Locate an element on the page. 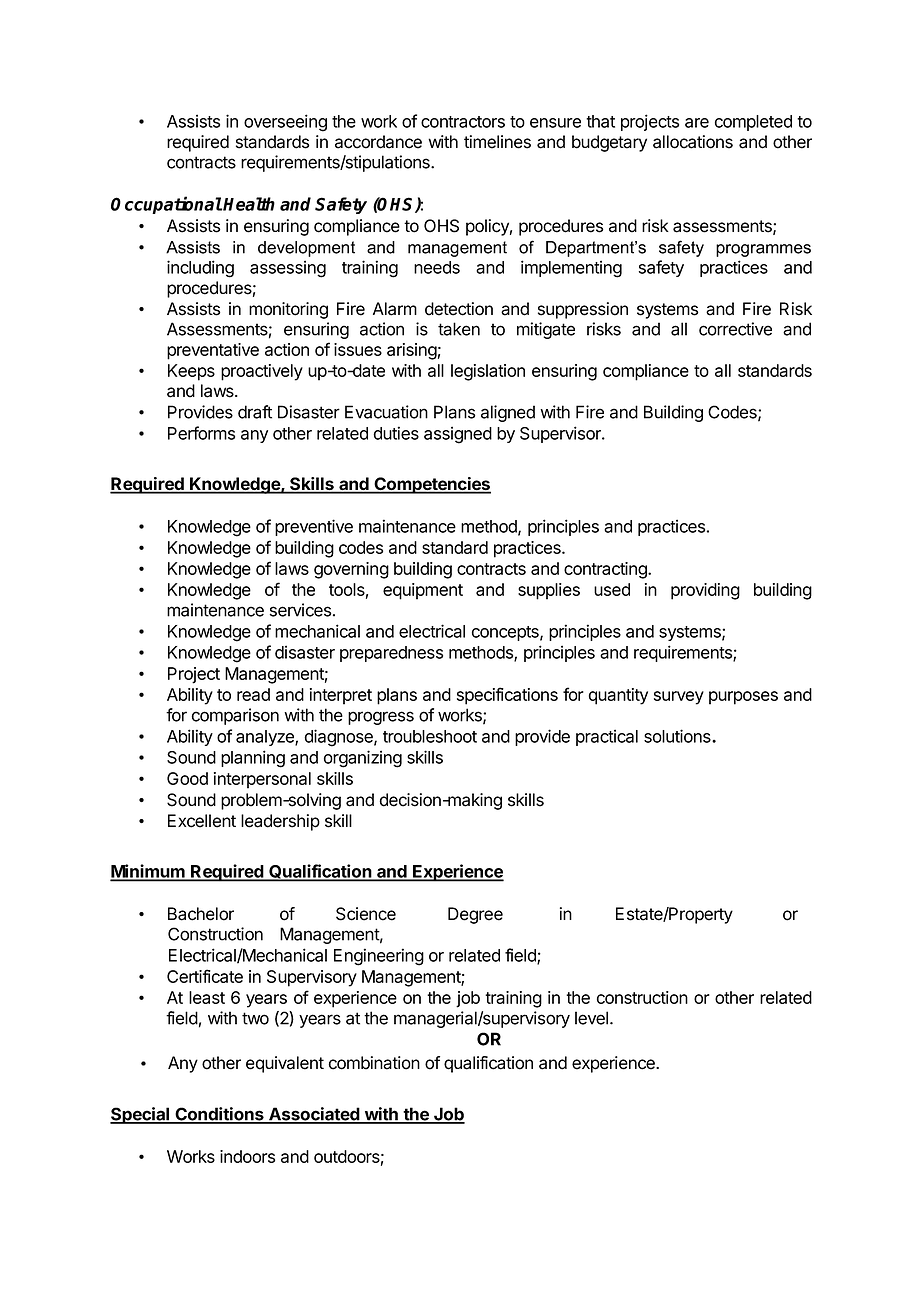  preparedness is located at coordinates (391, 654).
